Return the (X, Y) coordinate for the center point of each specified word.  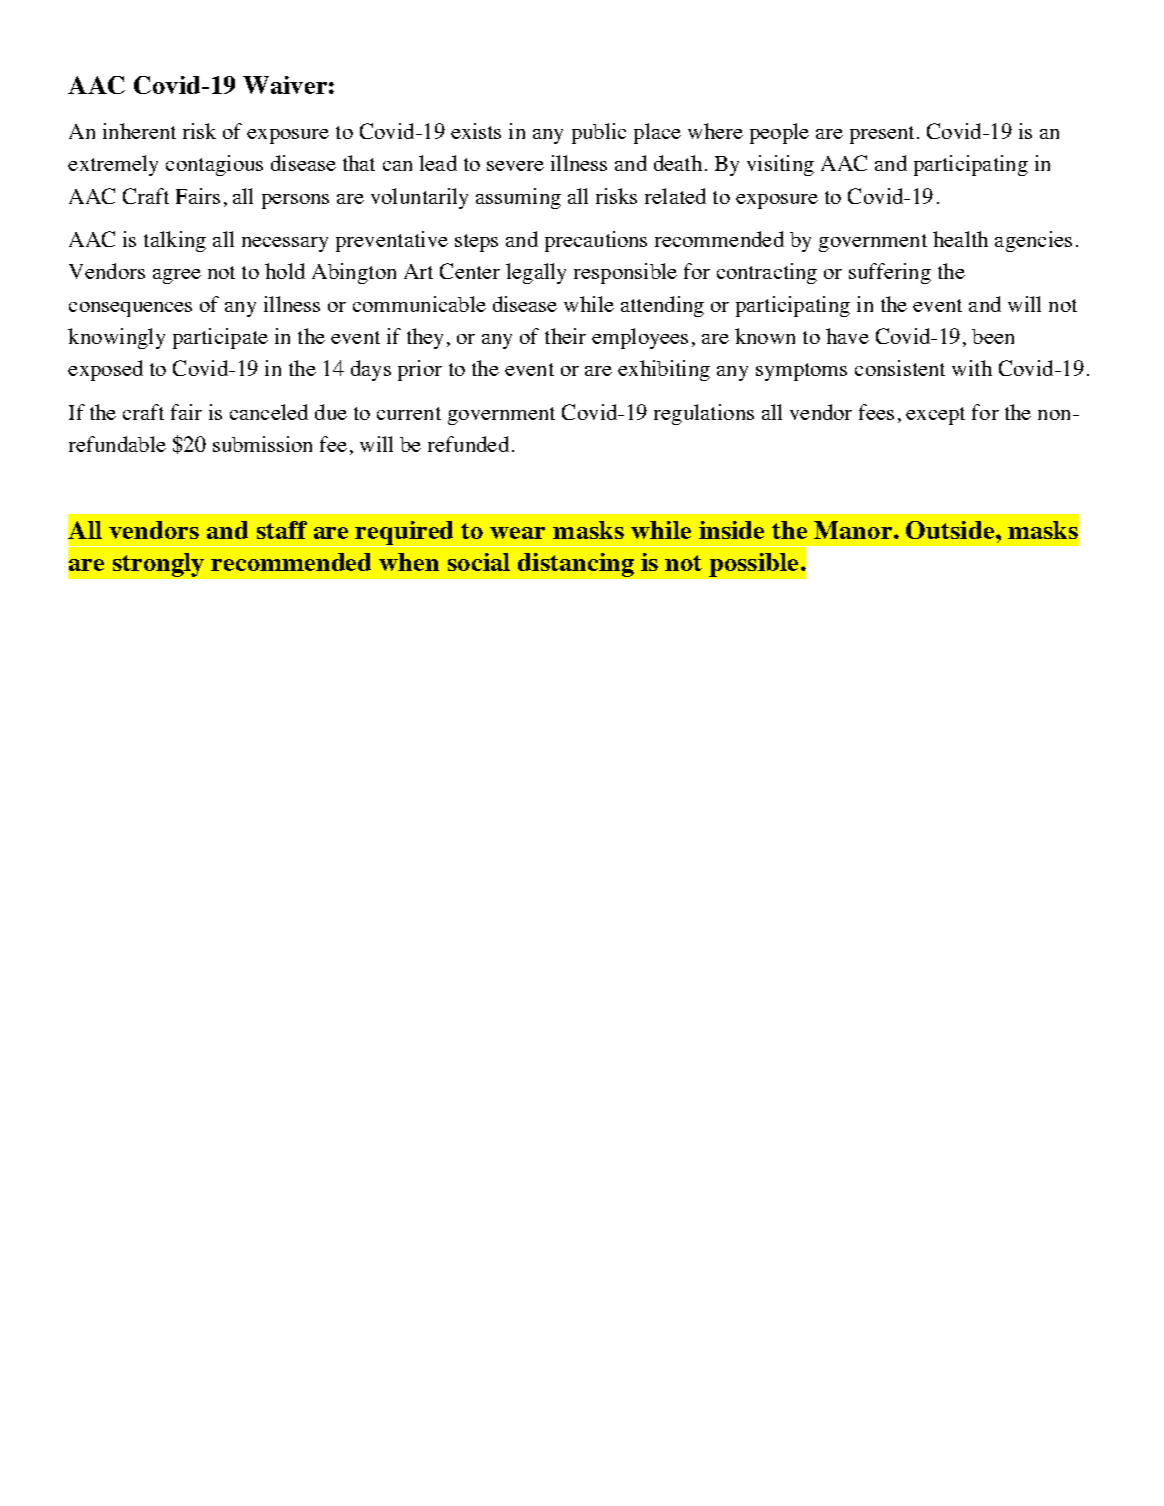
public (599, 133)
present (882, 135)
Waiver (285, 85)
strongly (158, 565)
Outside (950, 530)
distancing (576, 565)
